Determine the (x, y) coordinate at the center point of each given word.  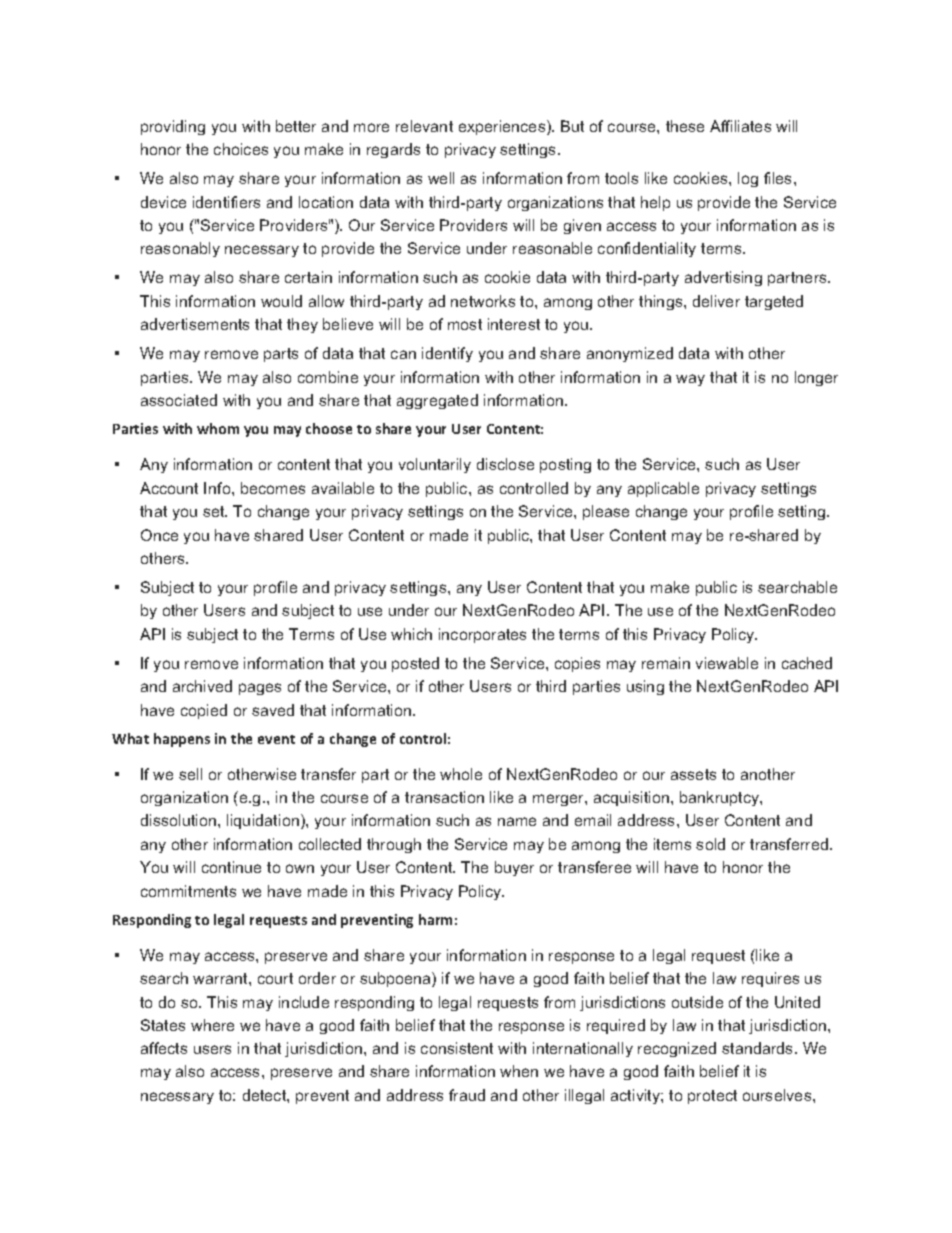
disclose (505, 464)
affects (164, 1048)
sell (190, 774)
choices (241, 149)
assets (693, 774)
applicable (663, 489)
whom (218, 428)
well (441, 178)
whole (461, 774)
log (748, 179)
